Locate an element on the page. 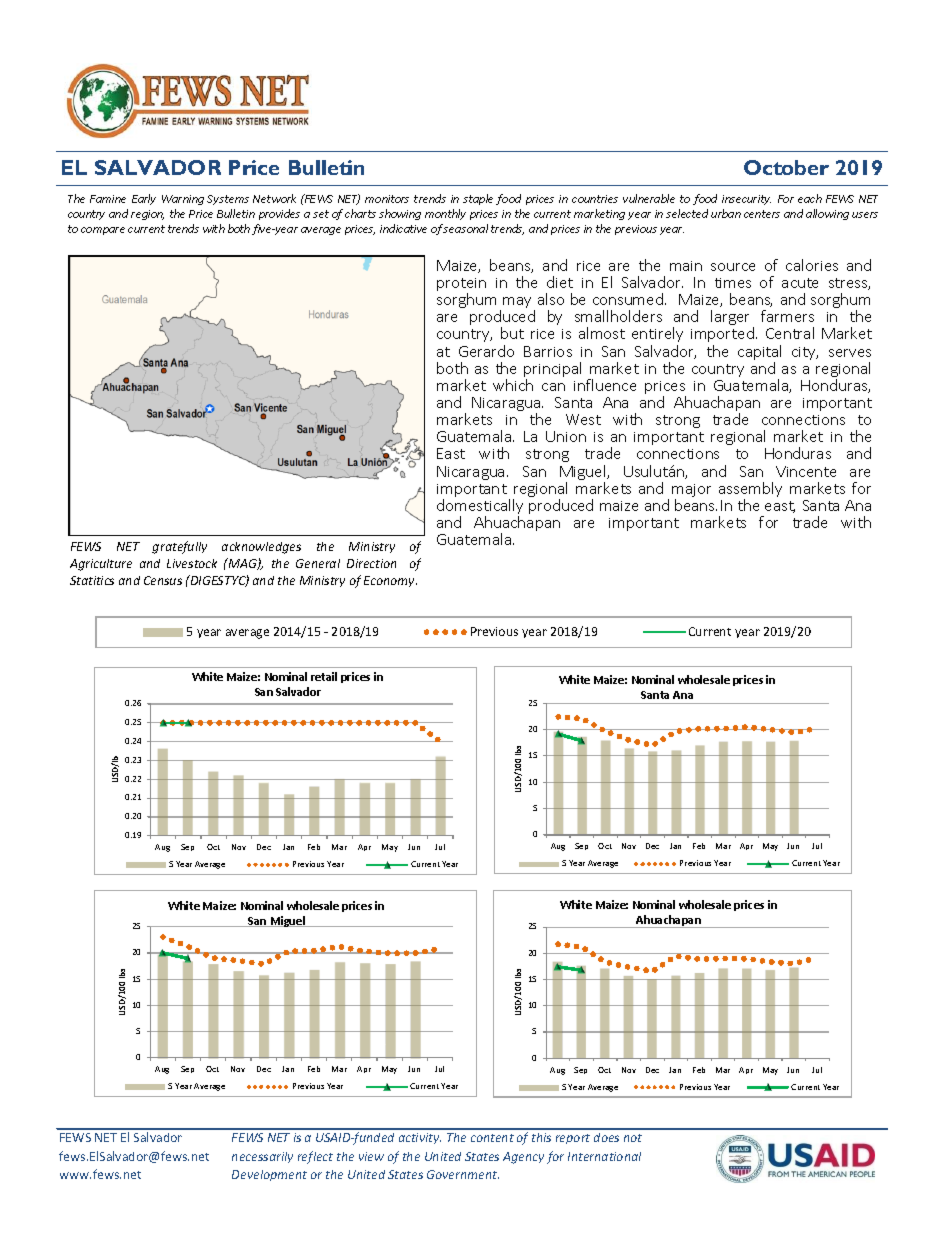  Warning is located at coordinates (183, 200).
